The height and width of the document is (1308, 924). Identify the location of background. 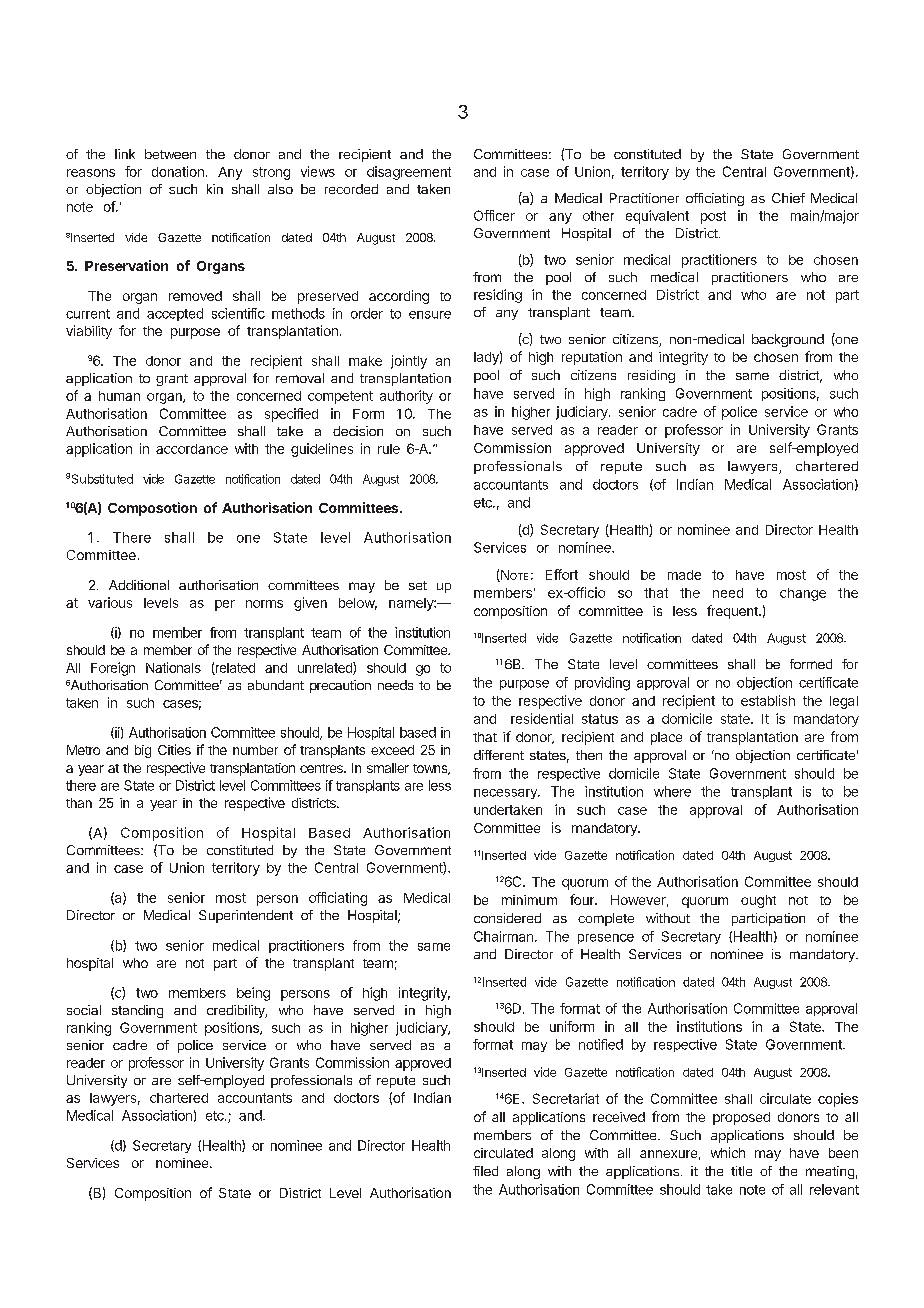
(788, 340).
